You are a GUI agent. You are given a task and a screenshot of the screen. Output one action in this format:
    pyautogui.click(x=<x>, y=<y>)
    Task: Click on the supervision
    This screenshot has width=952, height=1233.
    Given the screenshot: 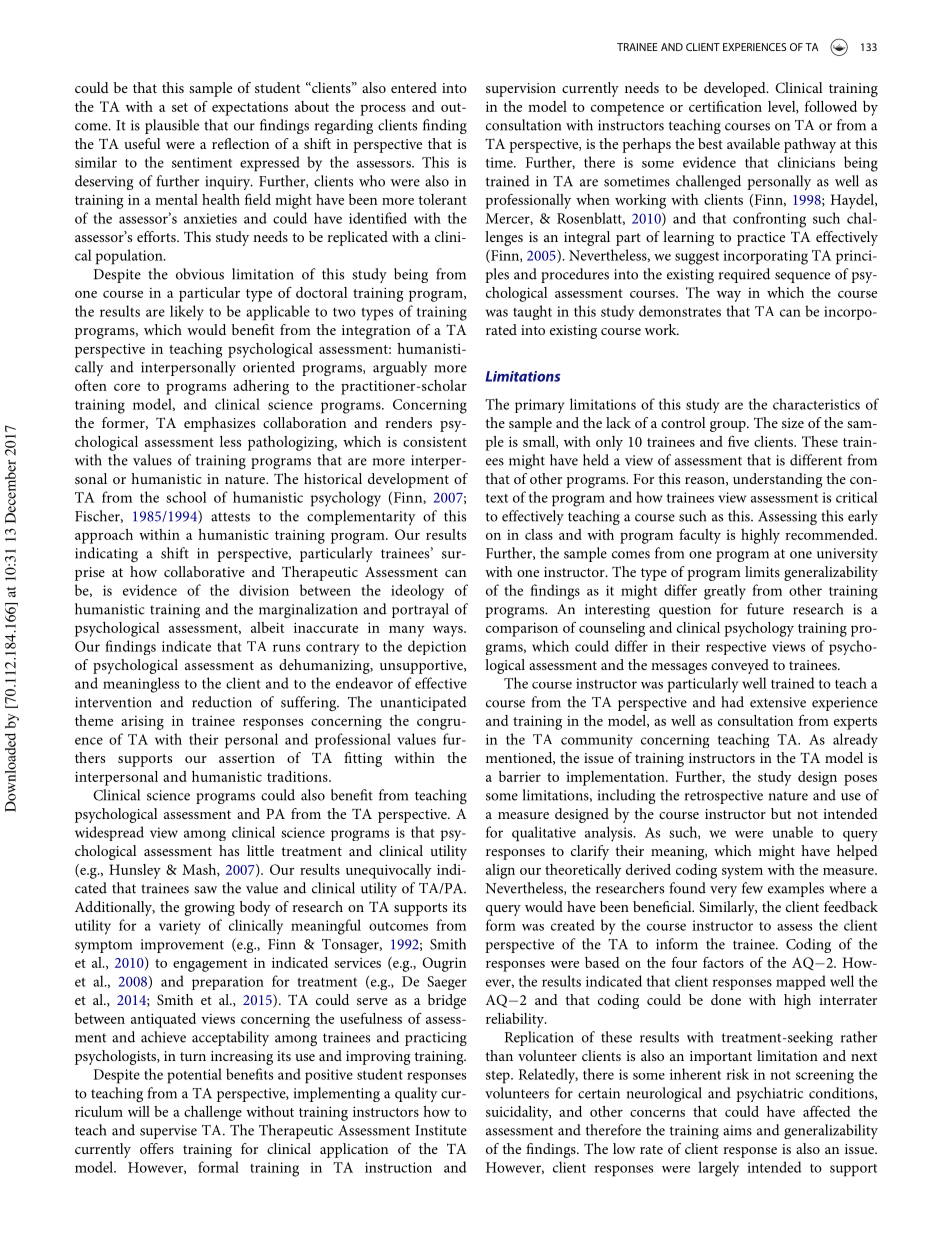 What is the action you would take?
    pyautogui.click(x=521, y=90)
